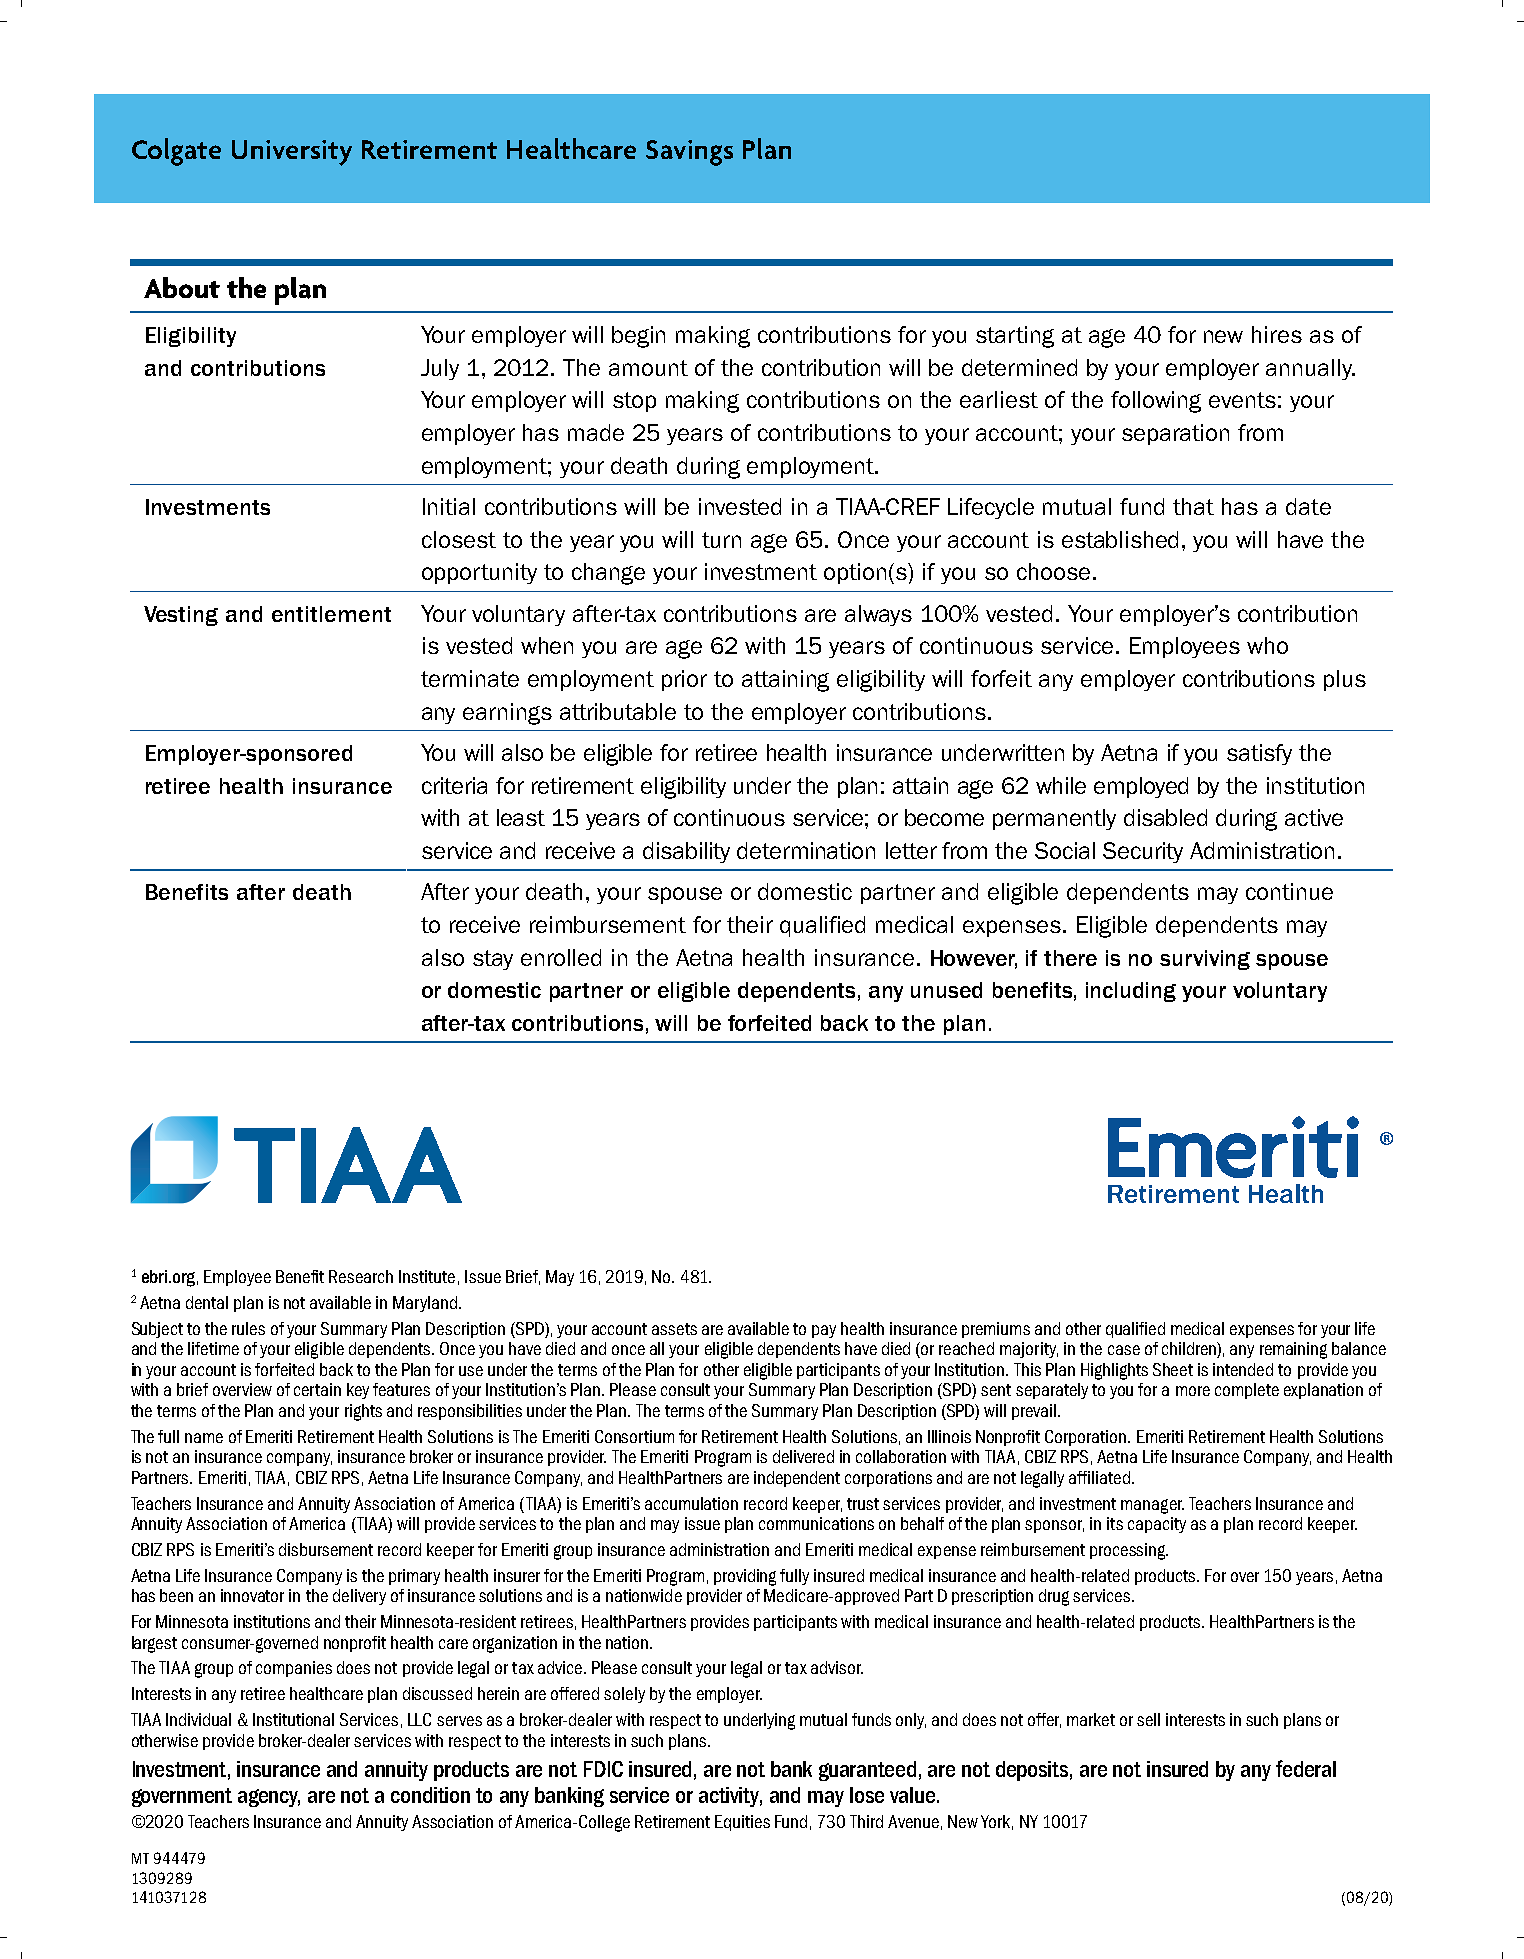  What do you see at coordinates (689, 153) in the screenshot?
I see `Savings` at bounding box center [689, 153].
